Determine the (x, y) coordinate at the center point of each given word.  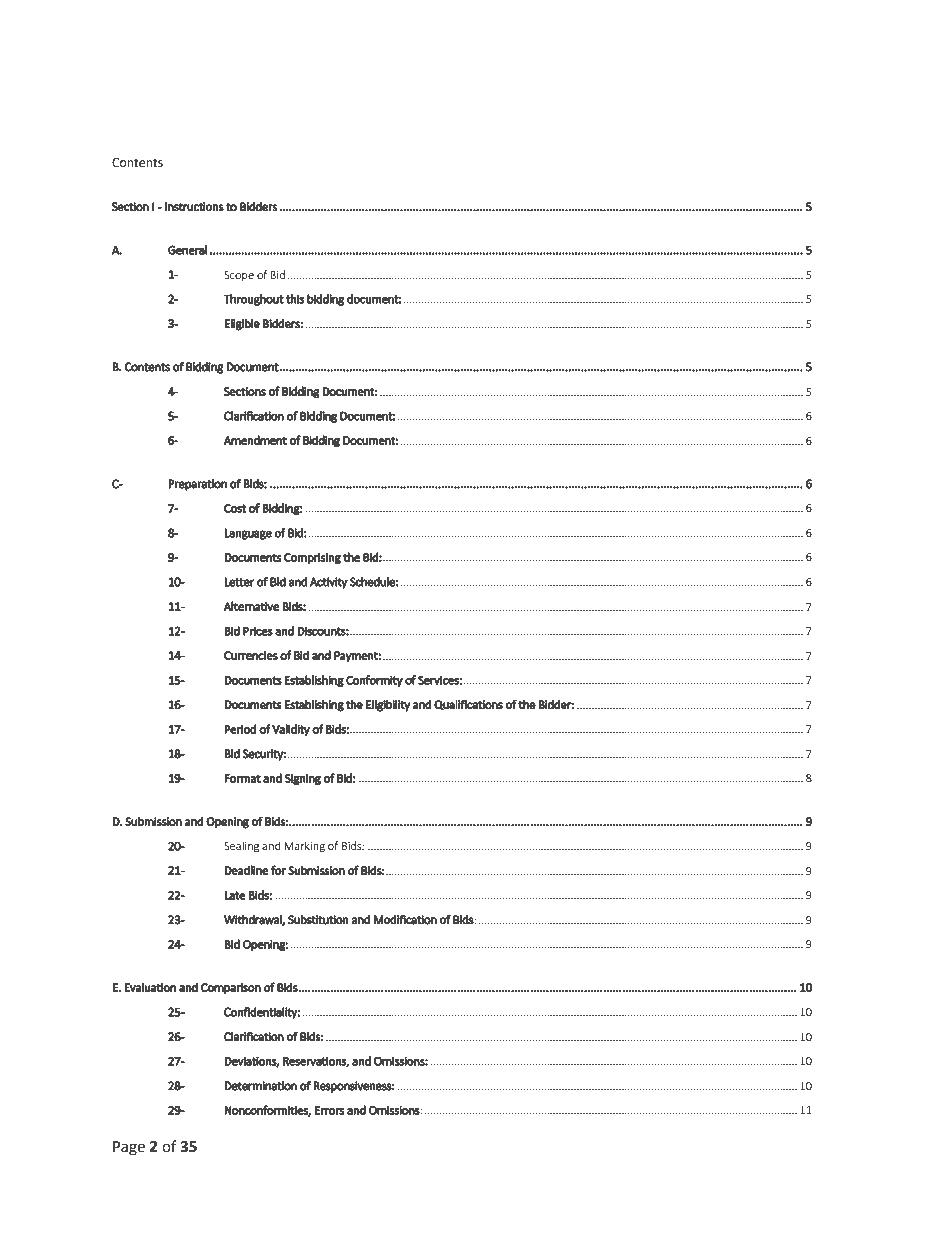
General (188, 250)
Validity (291, 730)
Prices (258, 631)
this (295, 299)
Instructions (194, 207)
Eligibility (388, 705)
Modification (405, 919)
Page (129, 1148)
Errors (330, 1110)
